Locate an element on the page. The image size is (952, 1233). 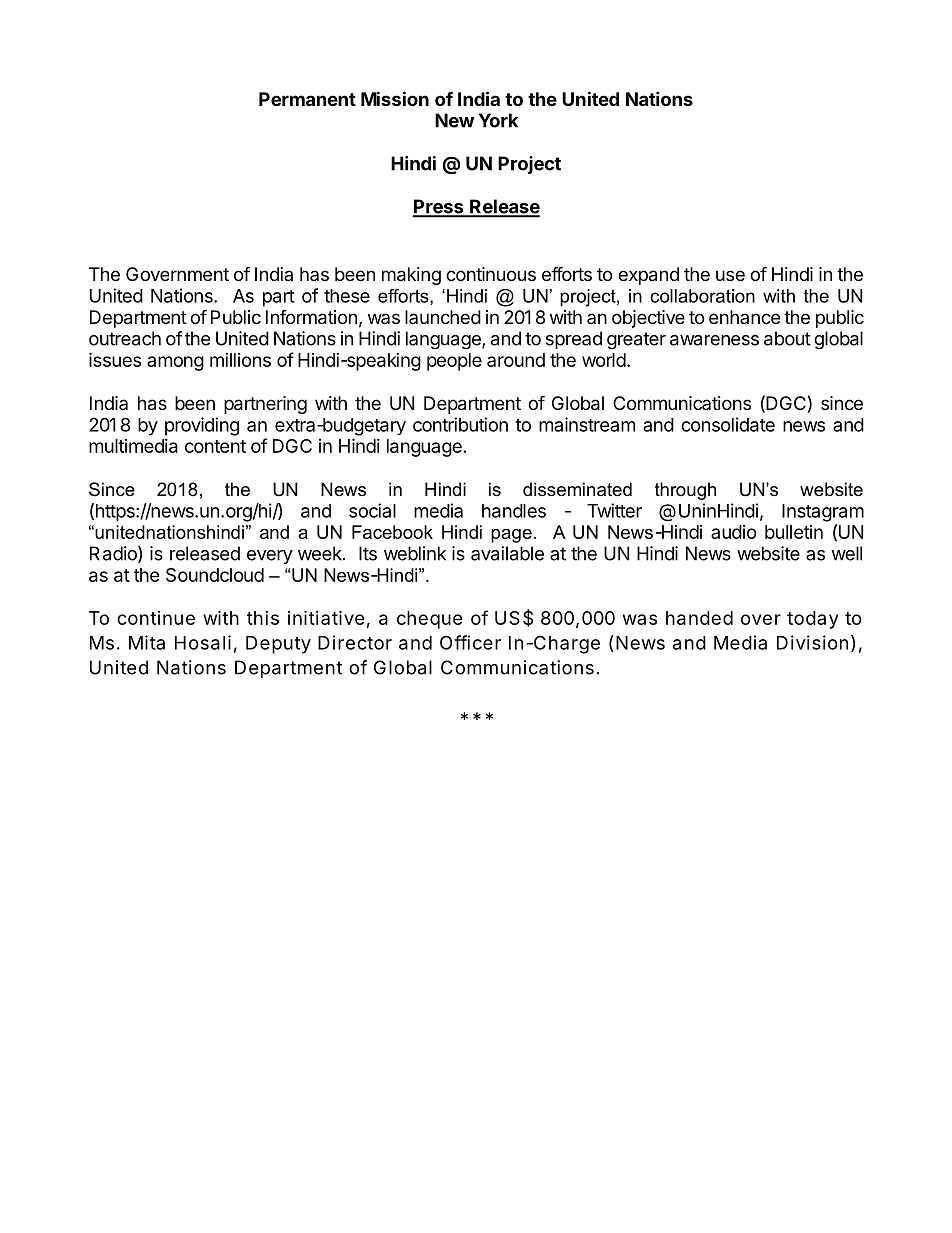
Officer is located at coordinates (470, 642).
